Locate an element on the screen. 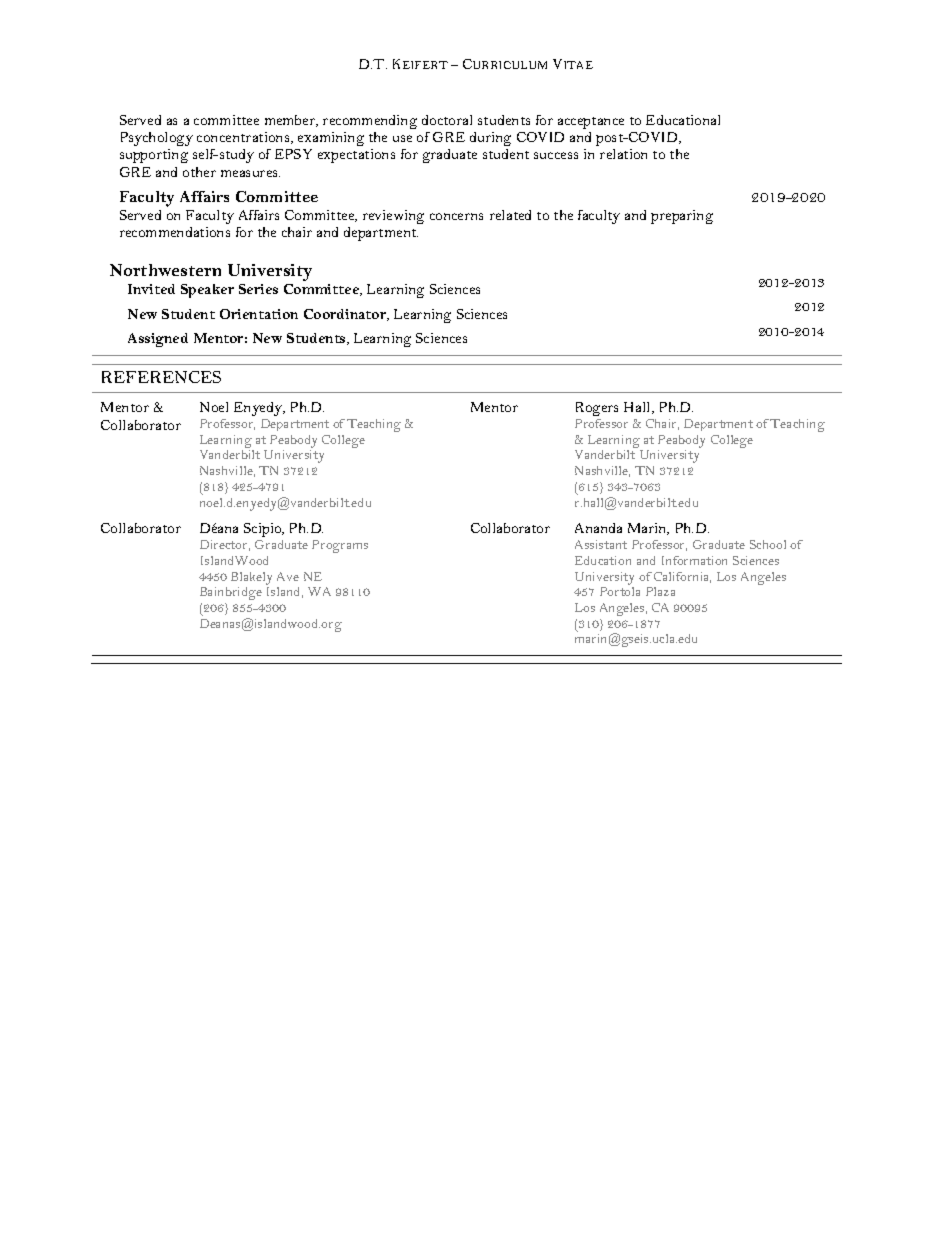 The width and height of the screenshot is (952, 1233). Speaker is located at coordinates (207, 291).
